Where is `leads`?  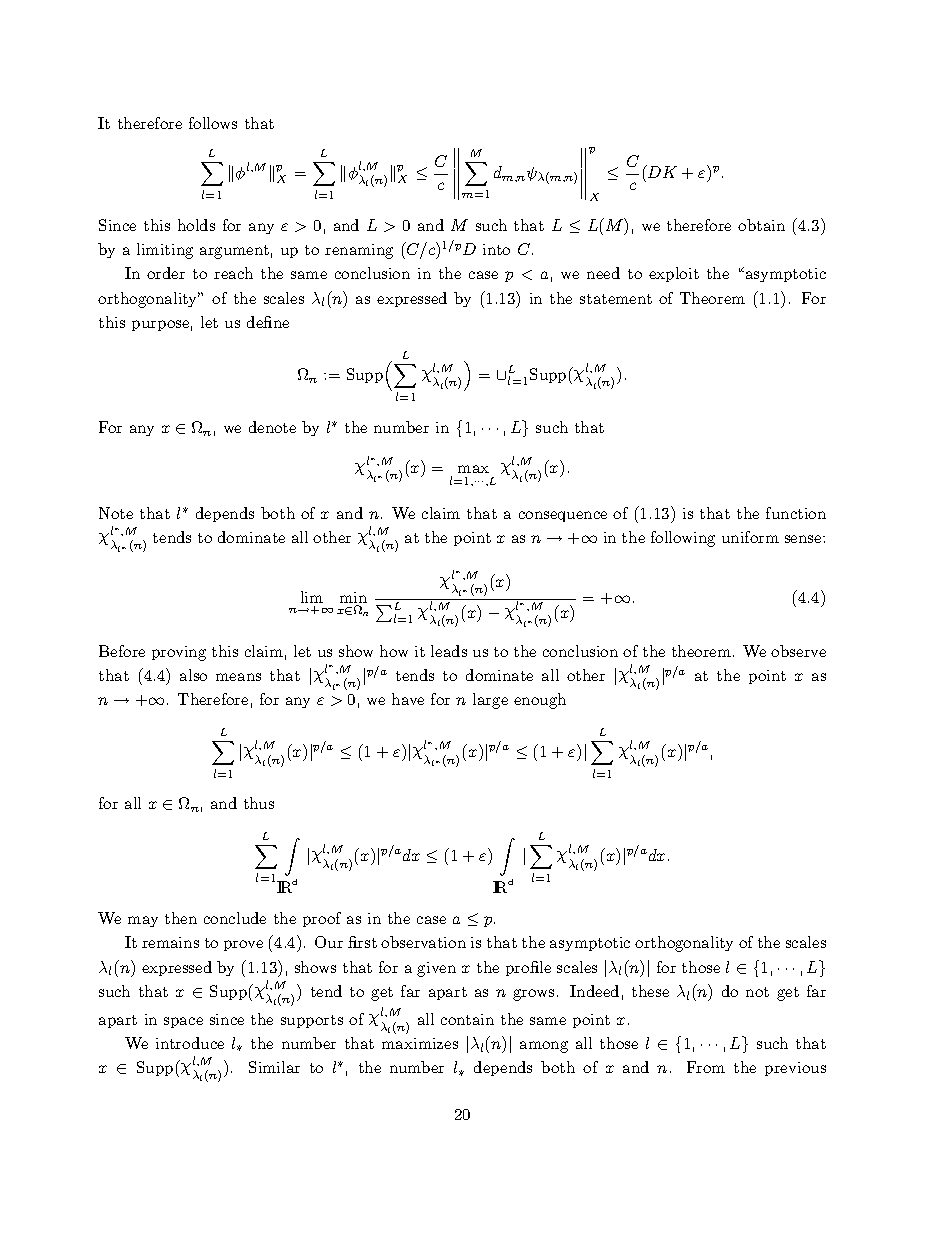 leads is located at coordinates (449, 651).
